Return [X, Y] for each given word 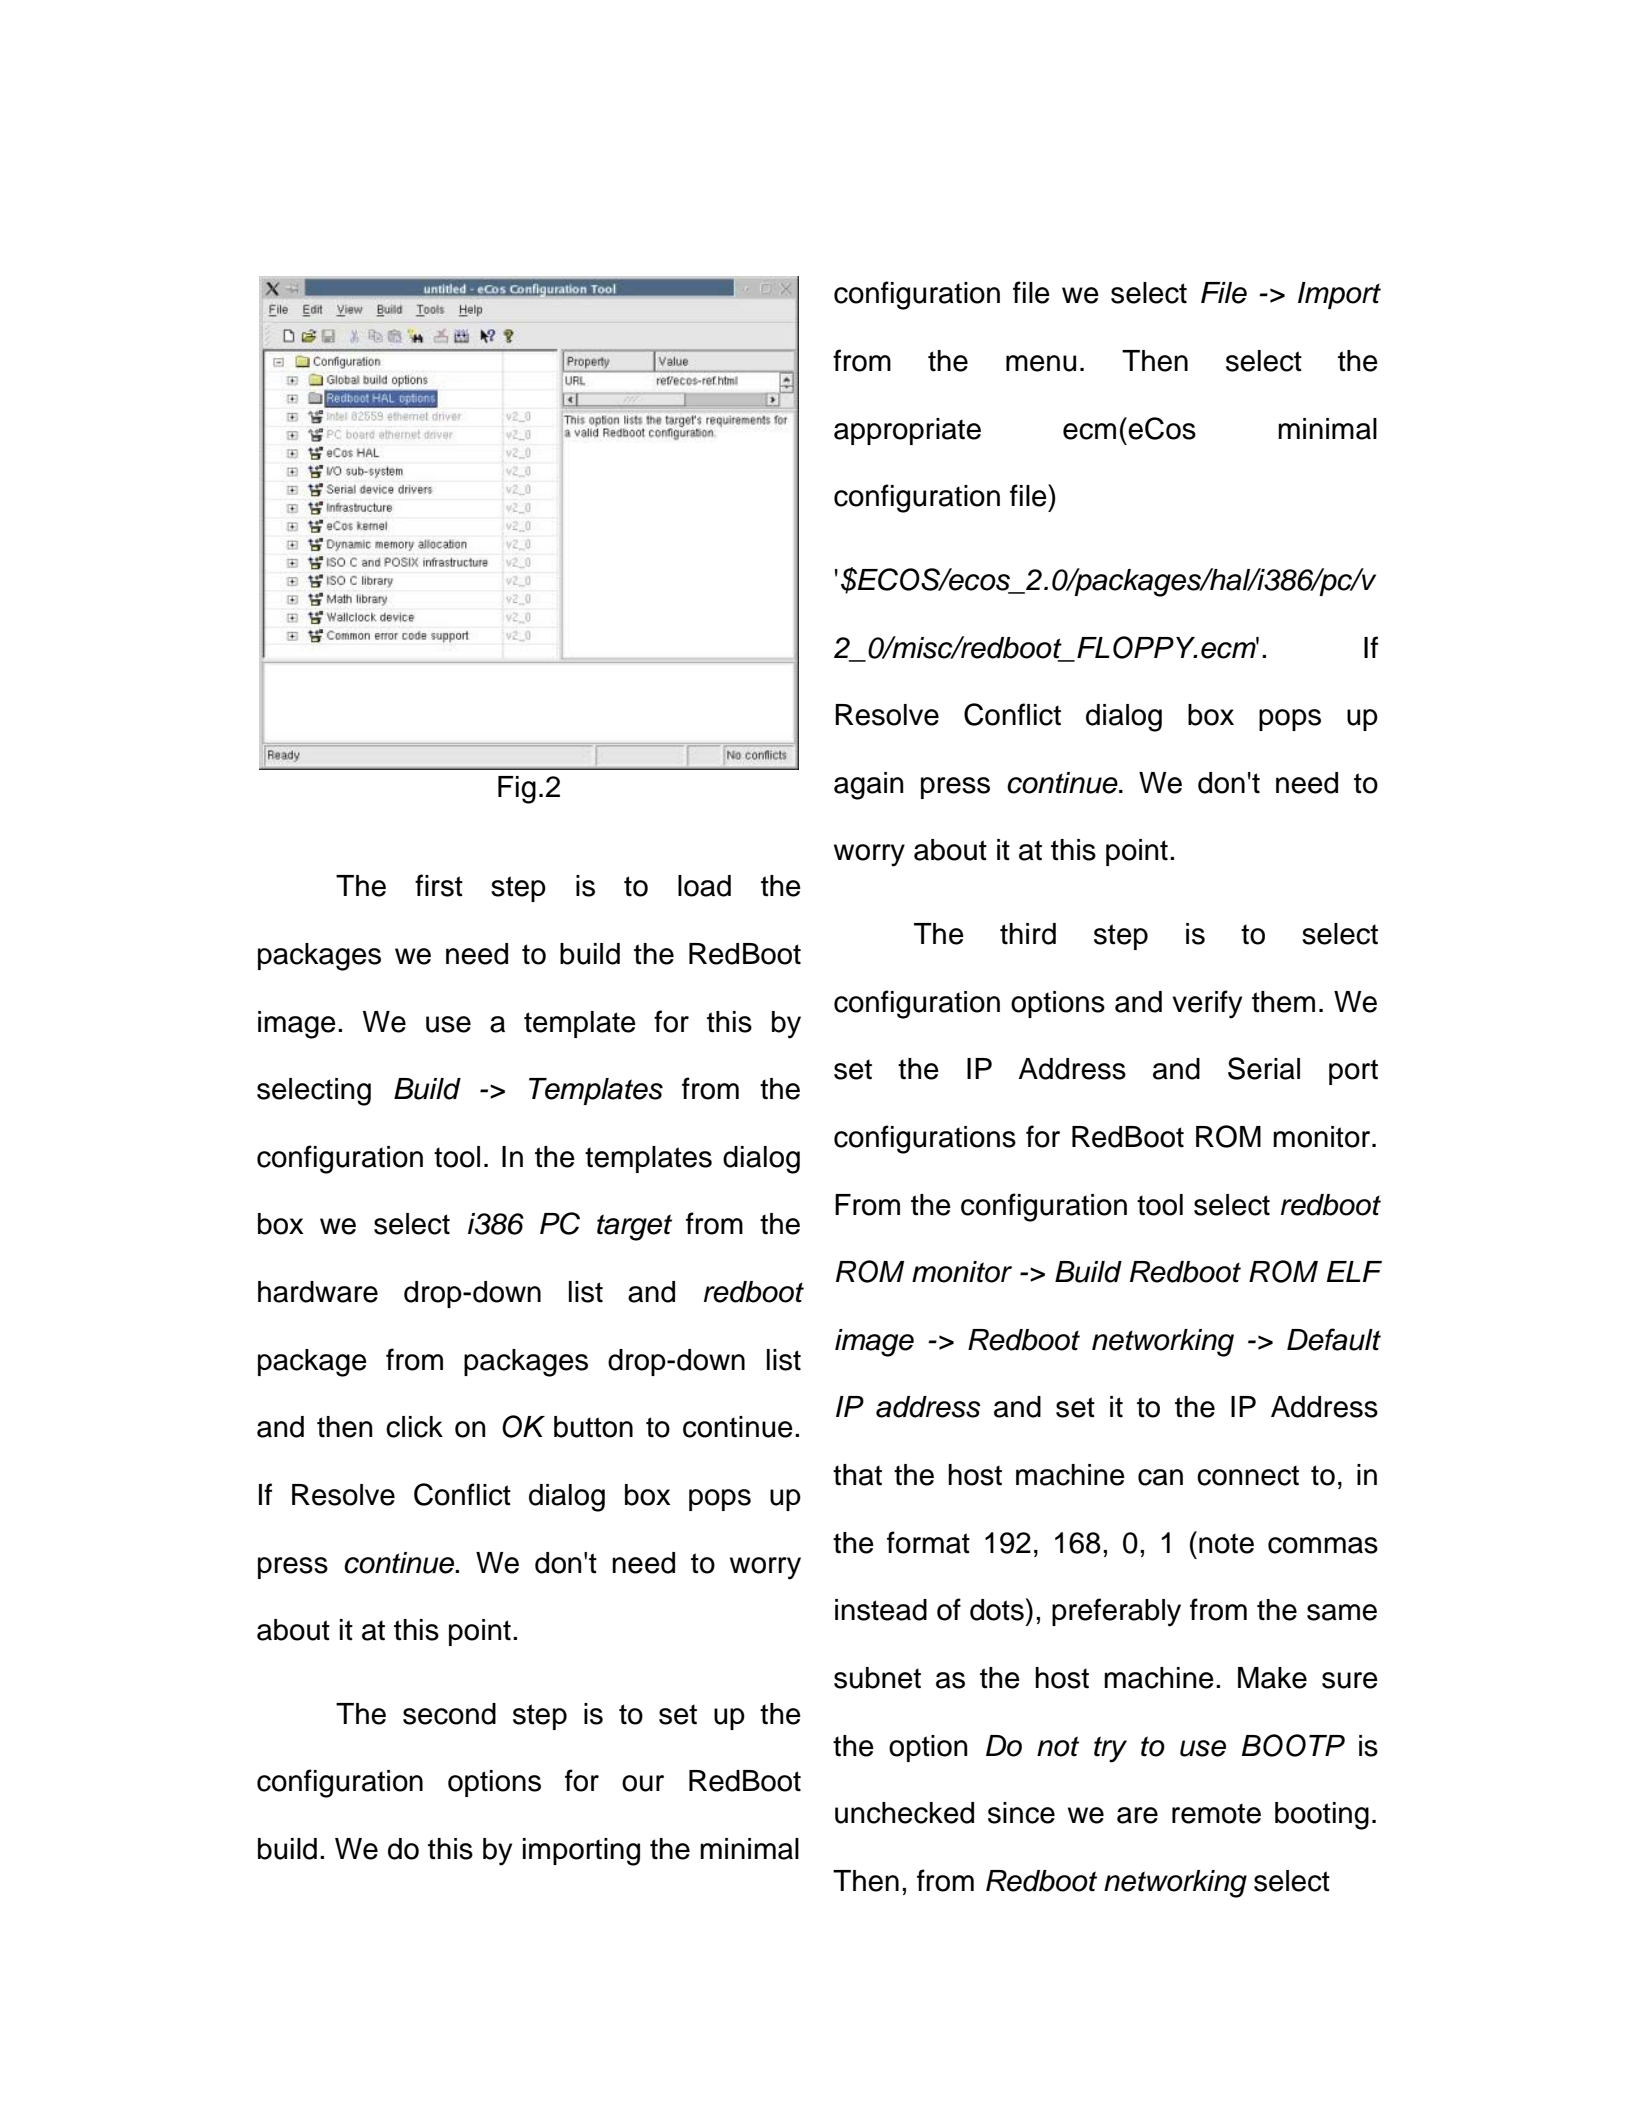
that [857, 1475]
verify [1207, 1004]
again [869, 786]
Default [1334, 1339]
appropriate [907, 431]
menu [1041, 363]
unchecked [904, 1813]
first [439, 885]
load [704, 886]
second [449, 1714]
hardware [318, 1292]
